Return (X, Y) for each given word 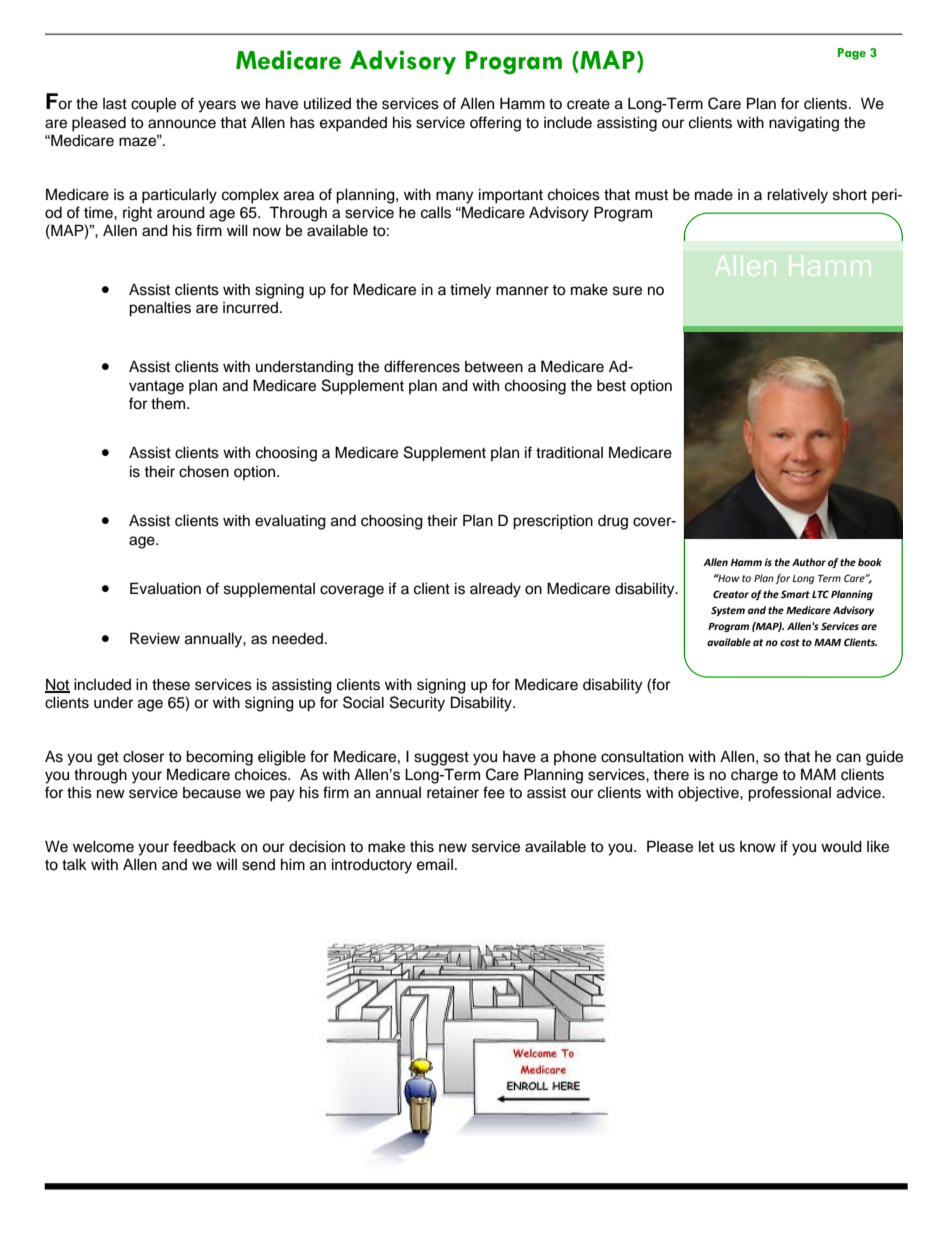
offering (495, 124)
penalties (160, 309)
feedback (204, 846)
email (435, 864)
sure (627, 291)
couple (153, 105)
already (495, 590)
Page (852, 54)
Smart (795, 594)
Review (155, 638)
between (494, 367)
